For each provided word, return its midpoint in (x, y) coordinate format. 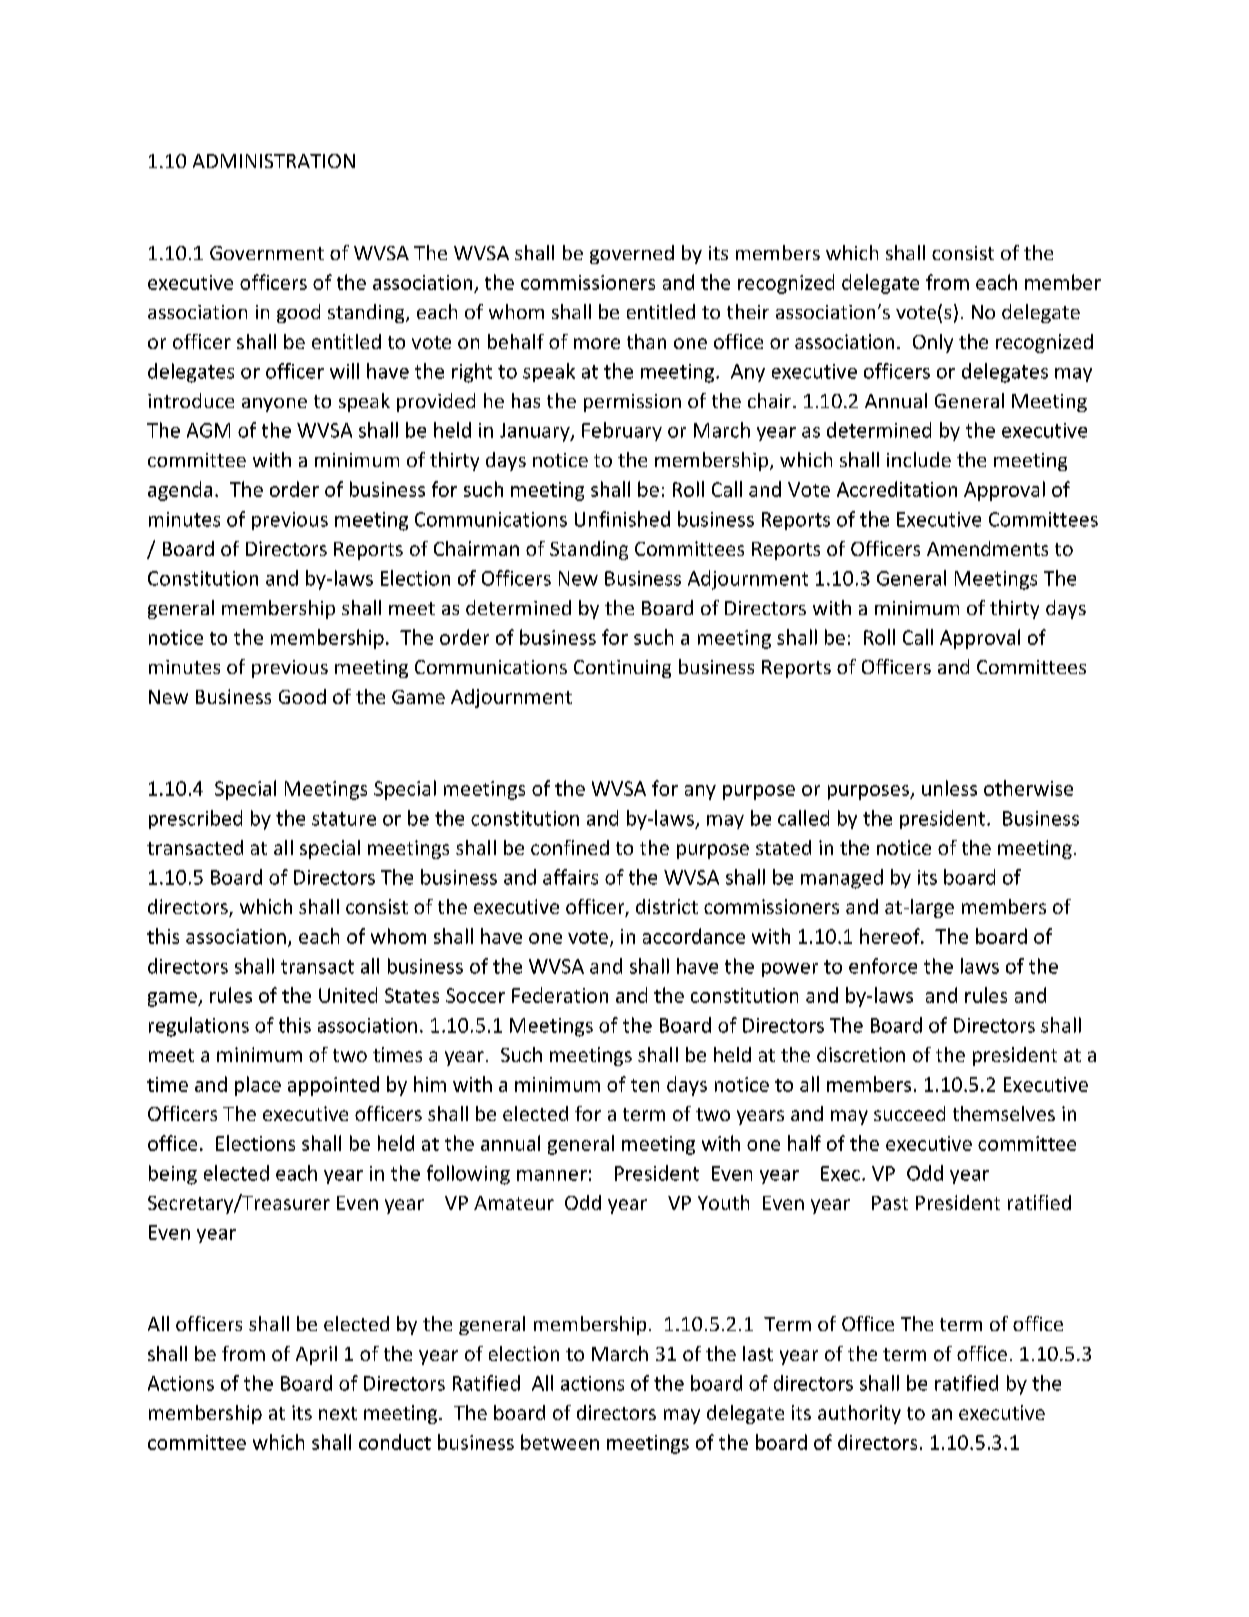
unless (949, 788)
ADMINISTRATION (274, 161)
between (560, 1442)
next (338, 1413)
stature (344, 819)
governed (632, 254)
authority (859, 1414)
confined (570, 847)
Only (933, 343)
